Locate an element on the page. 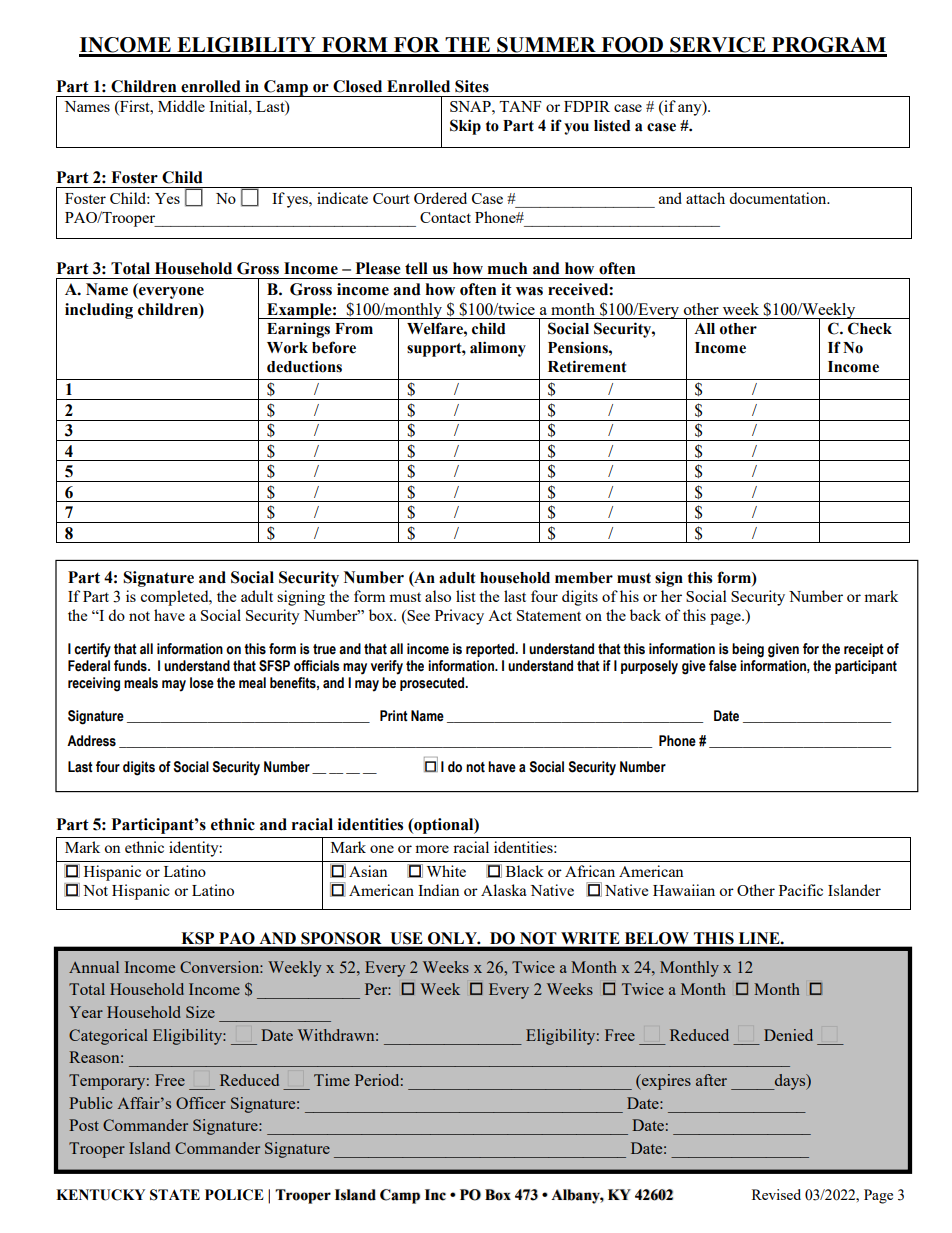  Skip is located at coordinates (465, 127).
